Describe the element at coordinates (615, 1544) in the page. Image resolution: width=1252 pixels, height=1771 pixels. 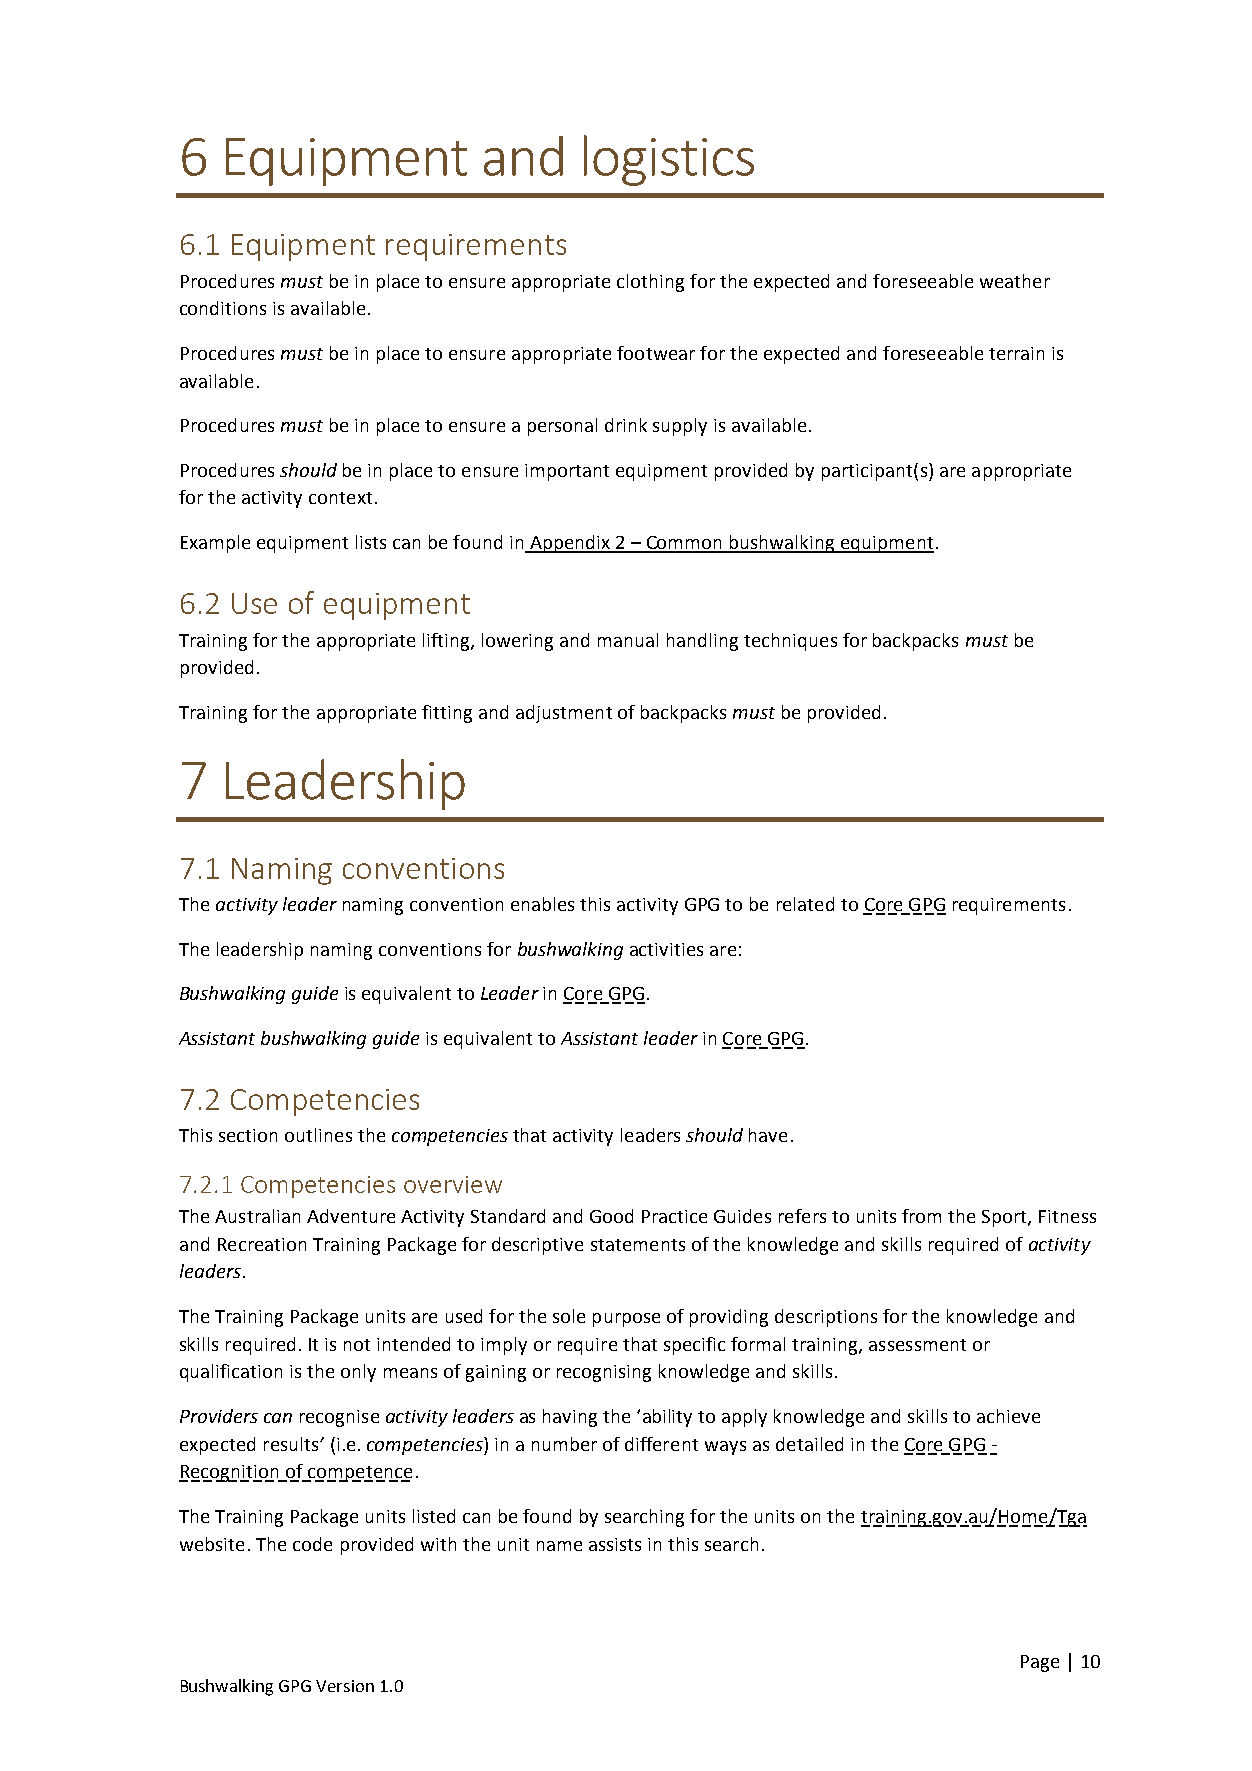
I see `assists` at that location.
